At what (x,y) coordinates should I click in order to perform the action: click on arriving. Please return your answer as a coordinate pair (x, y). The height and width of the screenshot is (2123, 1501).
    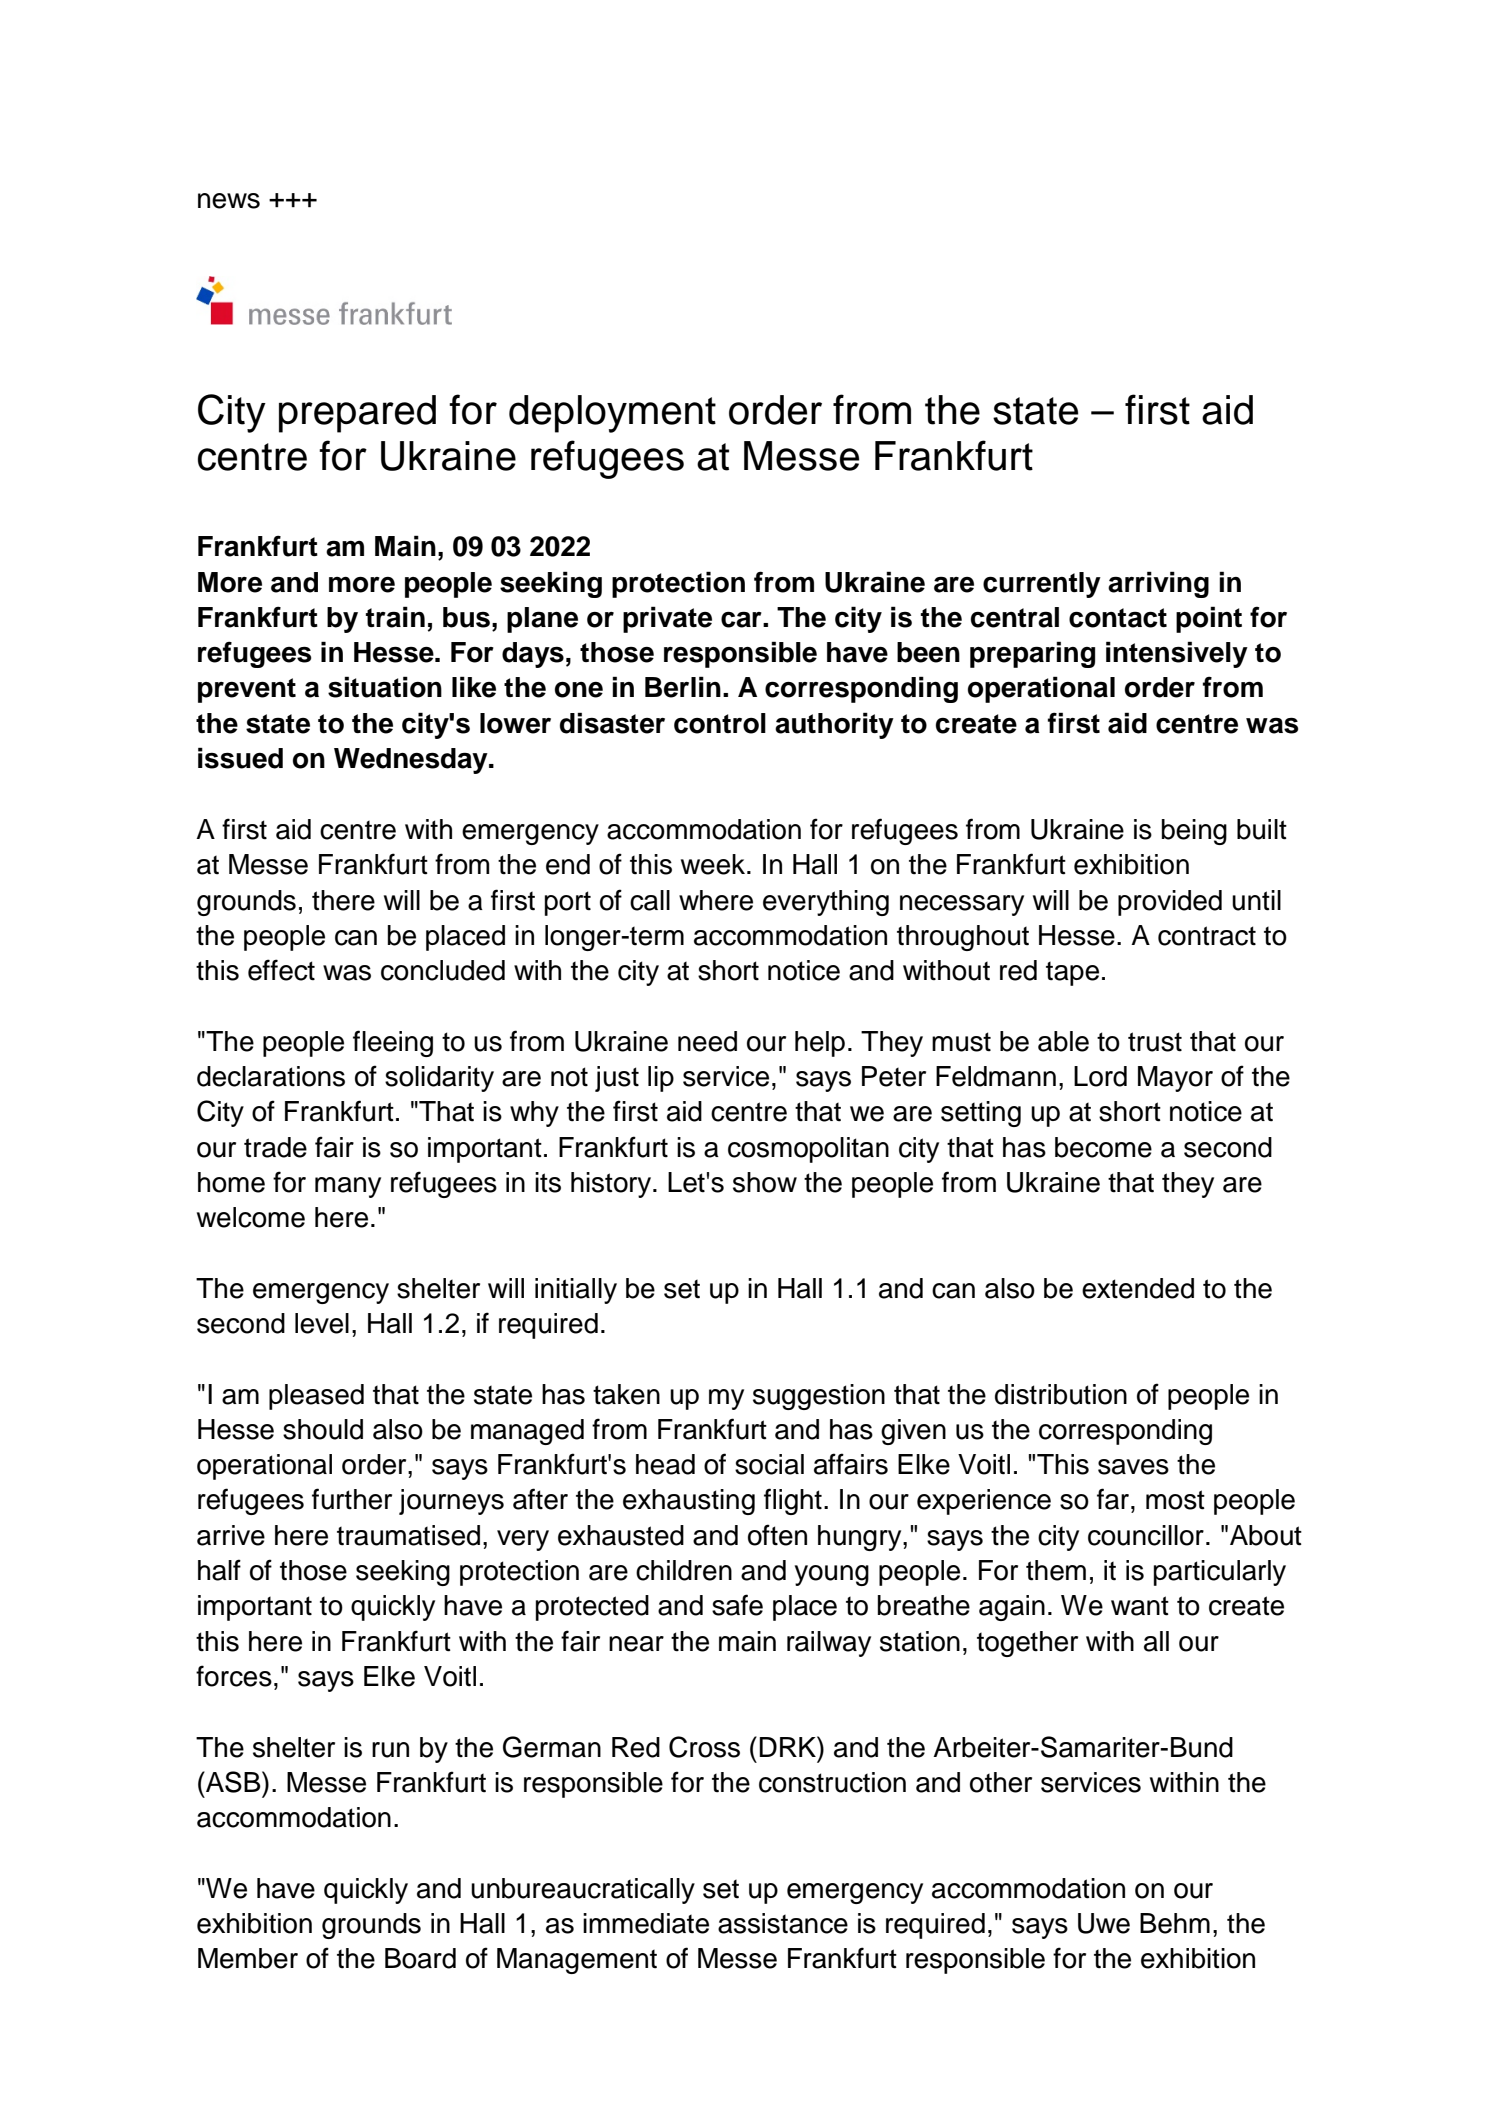
    Looking at the image, I should click on (1158, 584).
